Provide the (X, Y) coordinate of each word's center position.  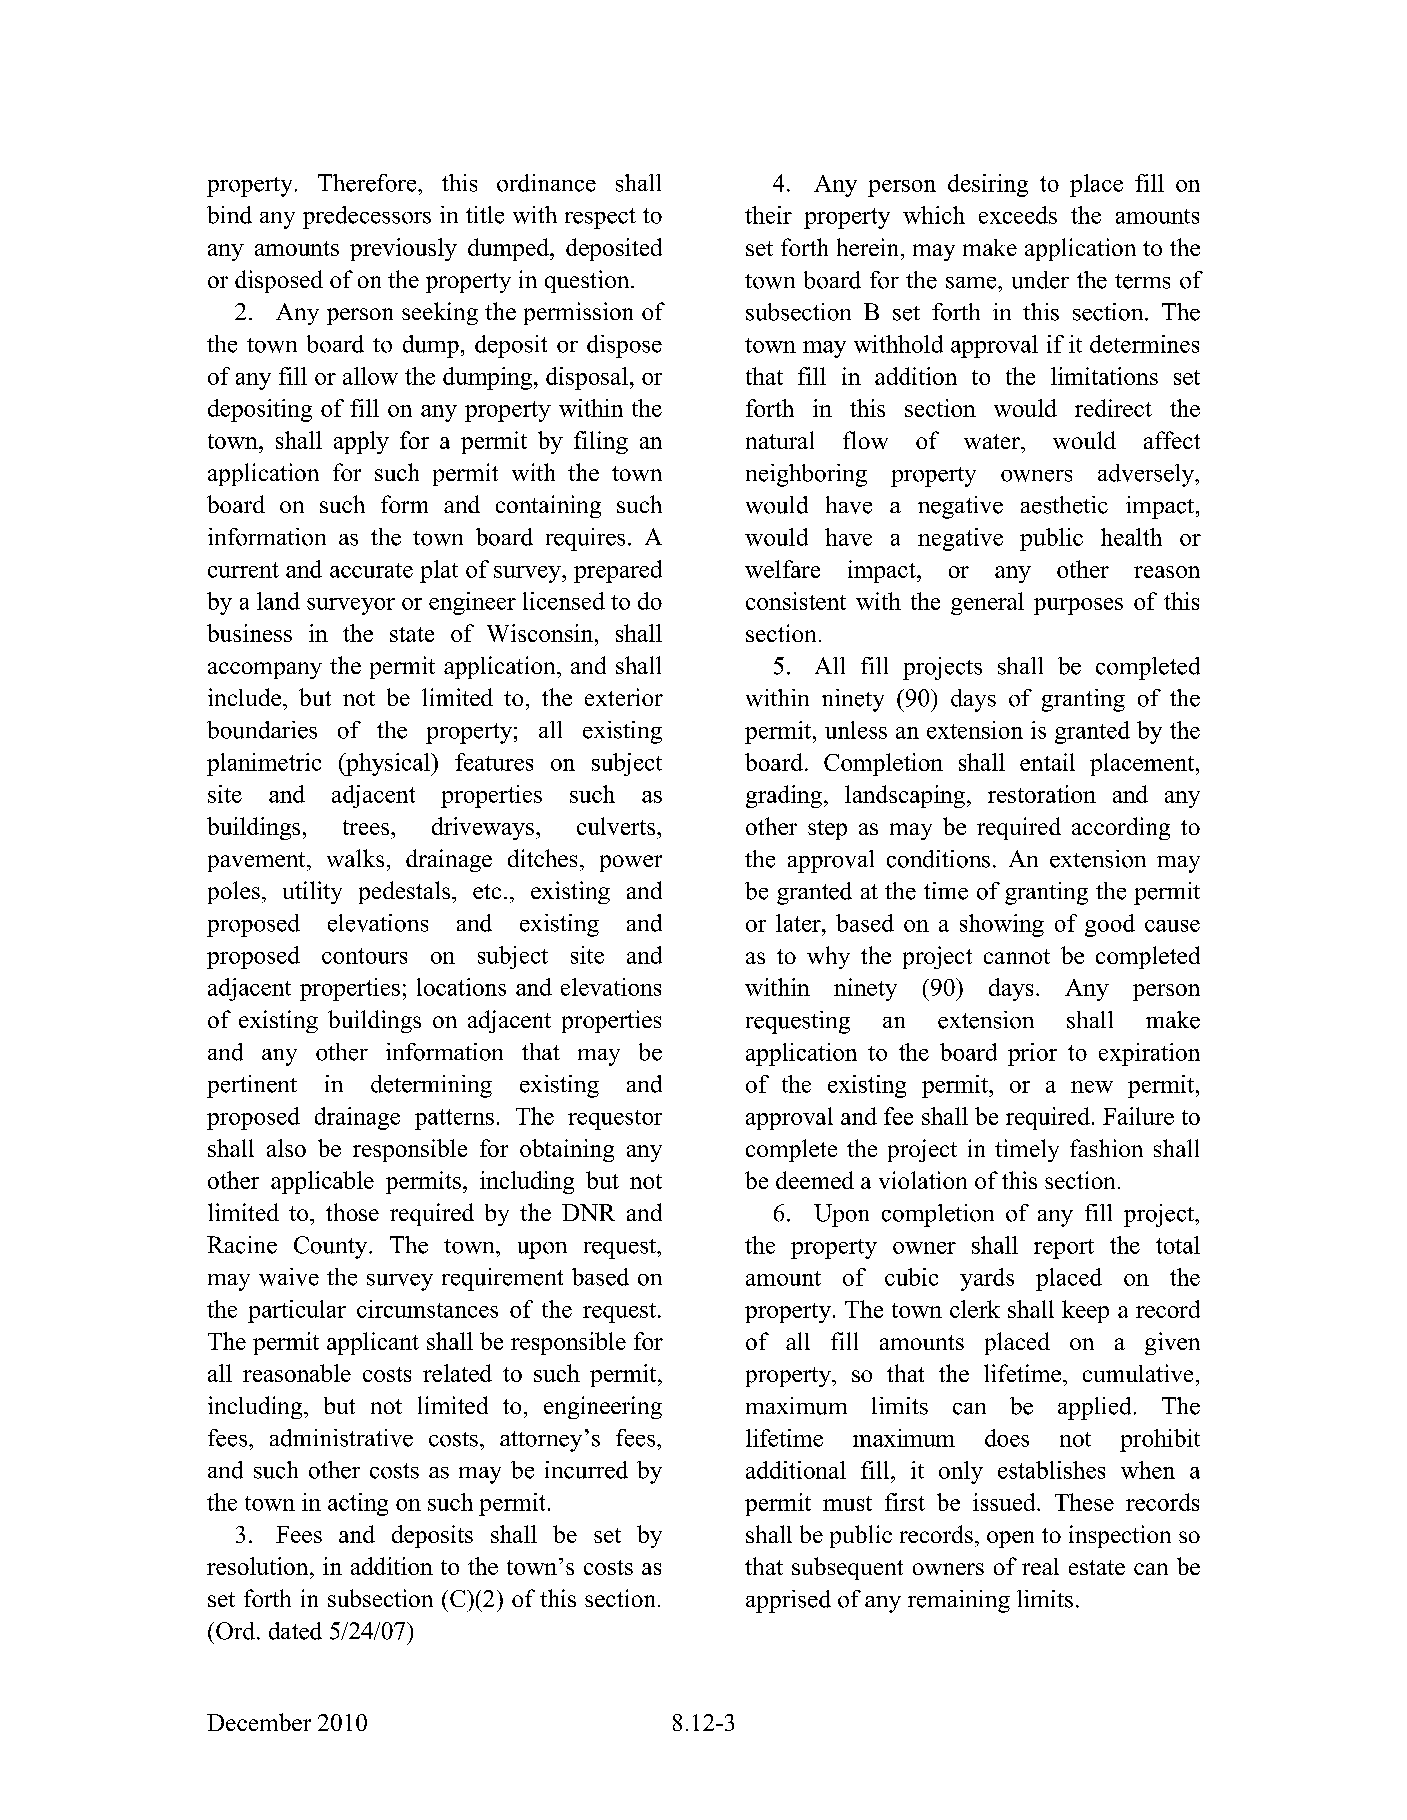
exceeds (1018, 215)
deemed (815, 1180)
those (352, 1212)
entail (1047, 762)
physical (388, 764)
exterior (624, 697)
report (1064, 1249)
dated (295, 1631)
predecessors (367, 217)
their (768, 215)
